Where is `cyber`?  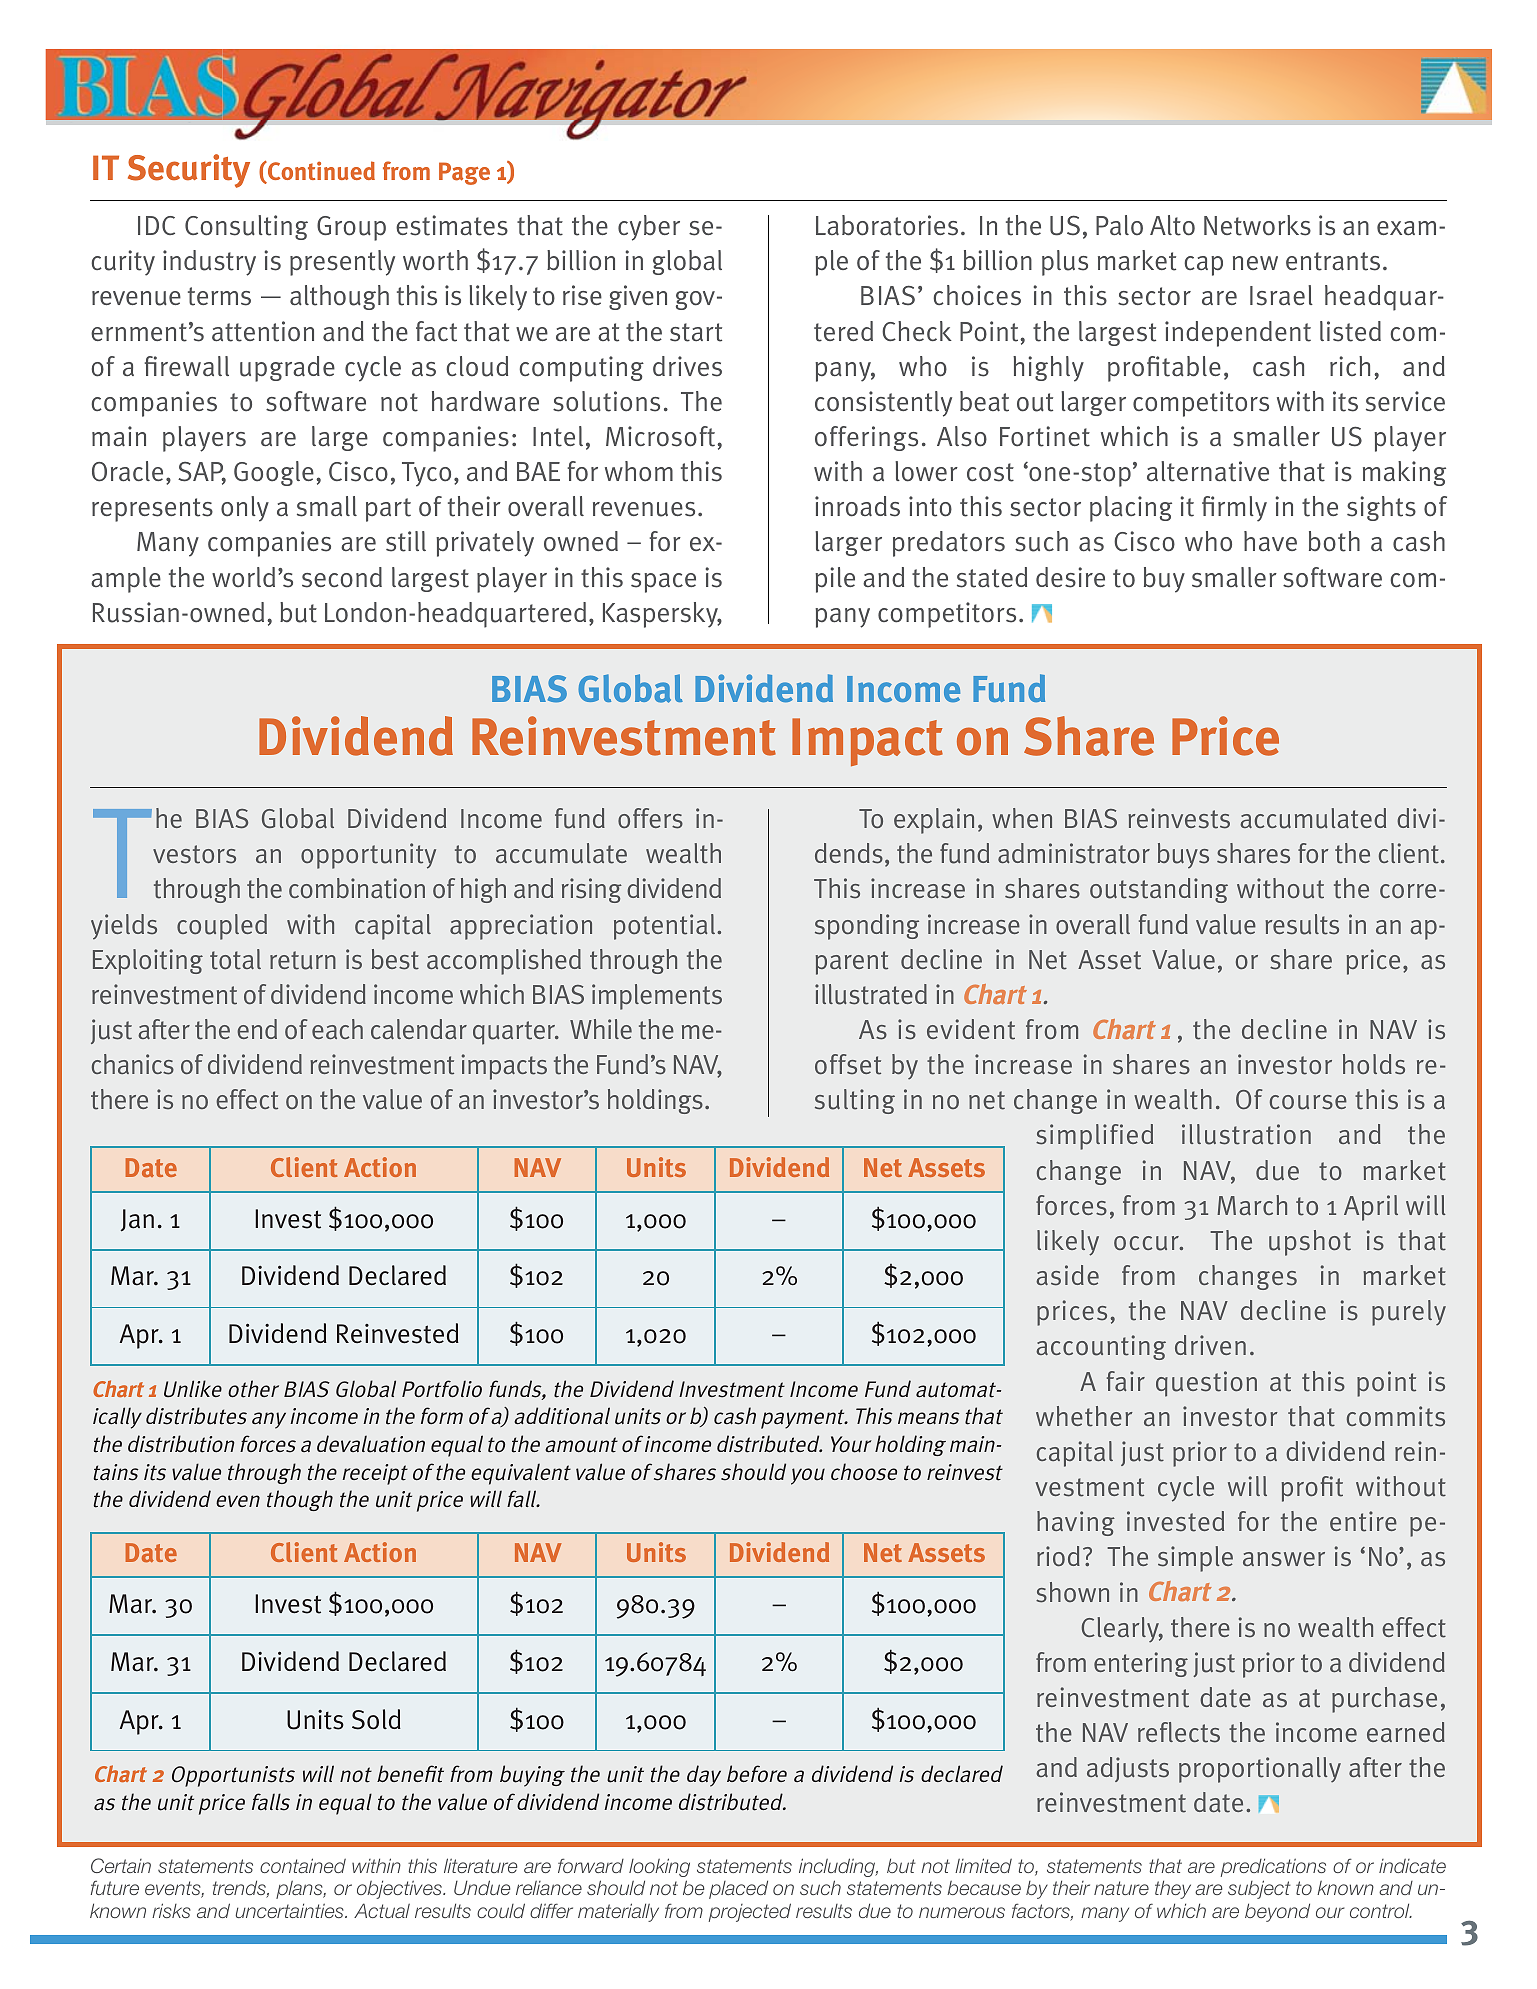 cyber is located at coordinates (649, 228).
